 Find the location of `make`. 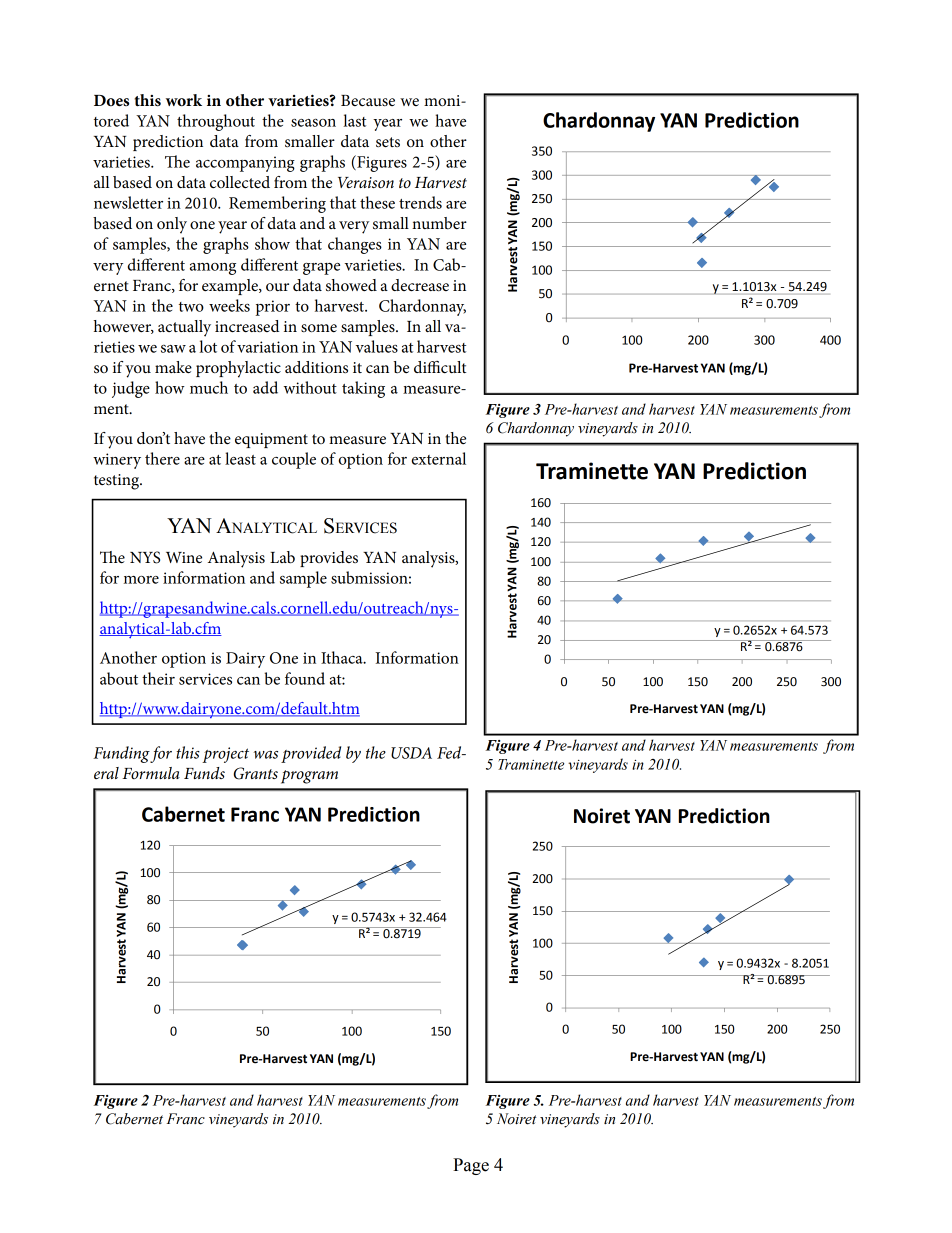

make is located at coordinates (173, 367).
